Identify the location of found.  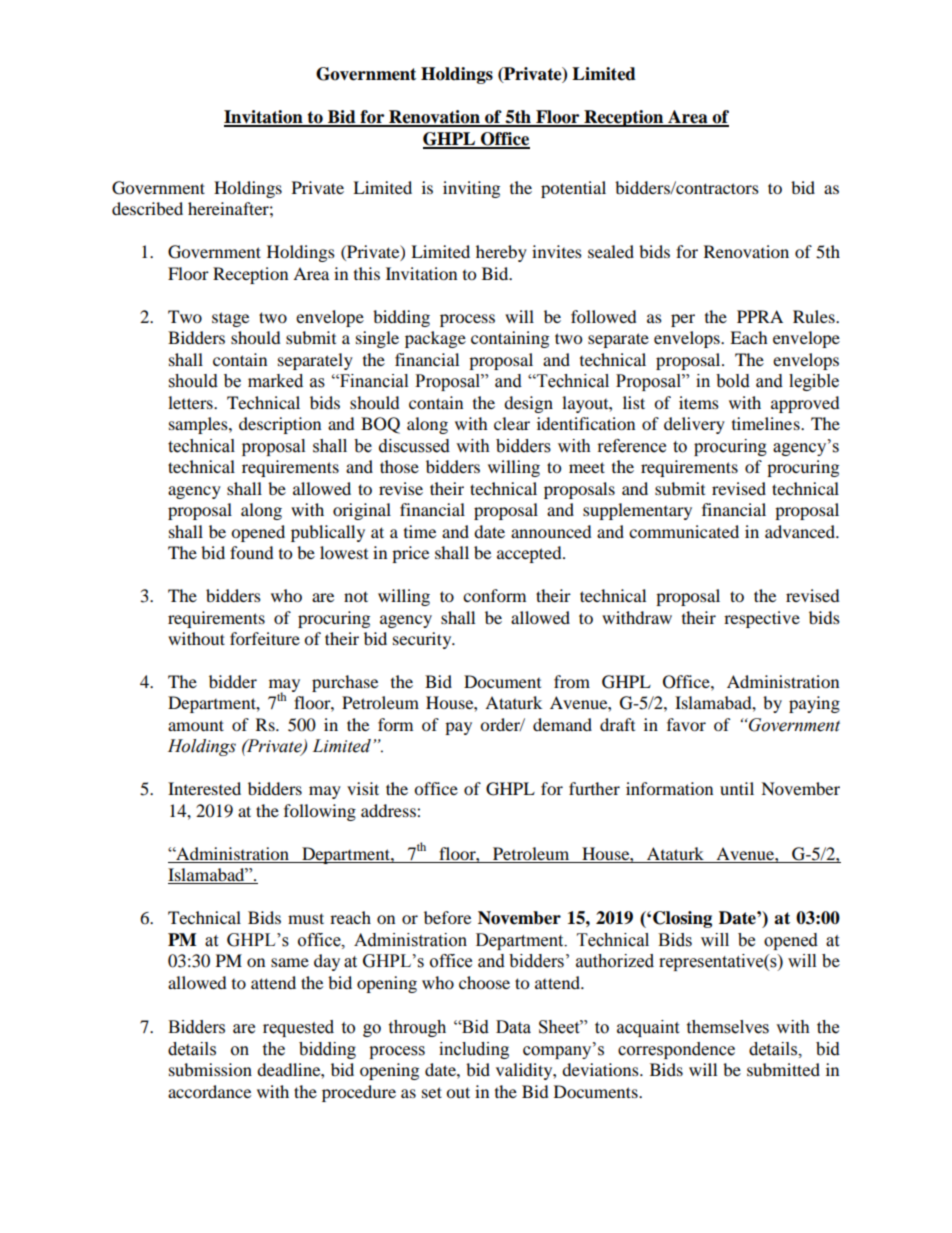
(252, 552).
